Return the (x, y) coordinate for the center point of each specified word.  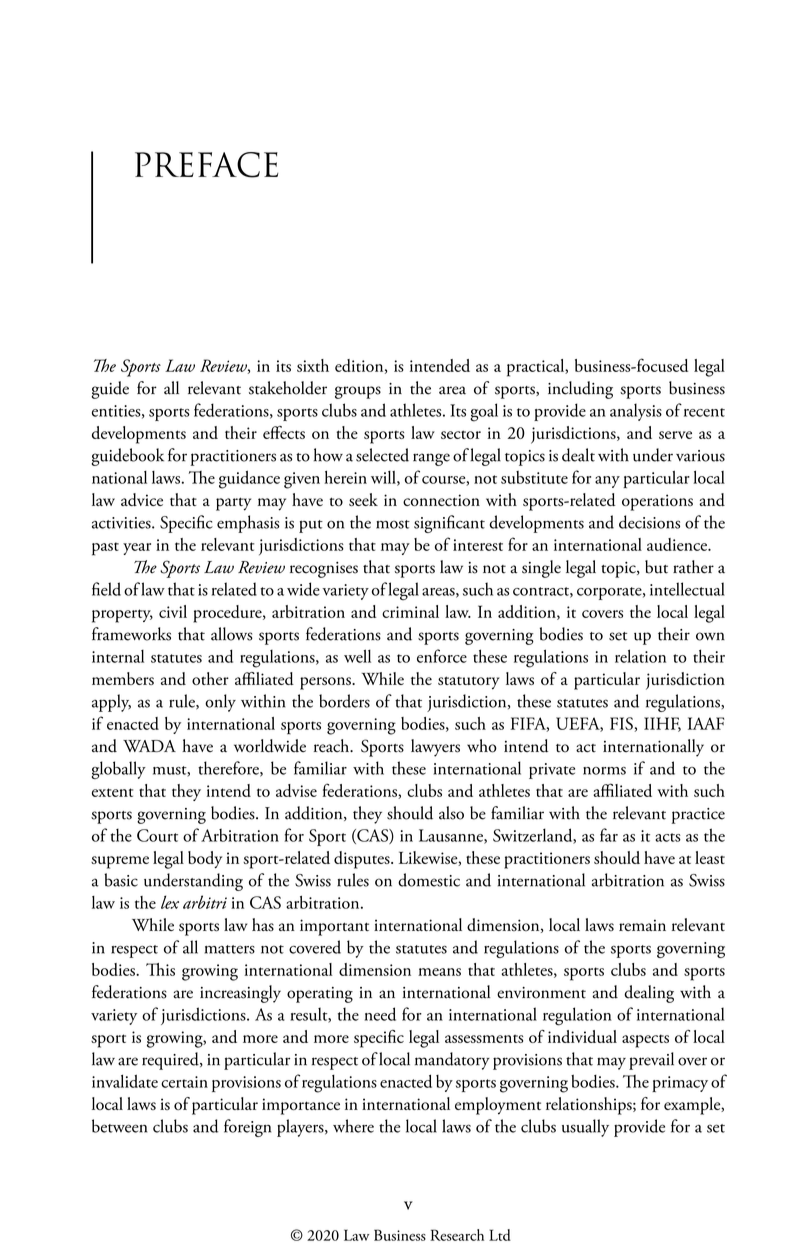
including (580, 390)
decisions (649, 522)
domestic (429, 880)
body (205, 859)
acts (668, 837)
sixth (313, 365)
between (119, 1126)
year (137, 549)
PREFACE (206, 165)
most (393, 524)
